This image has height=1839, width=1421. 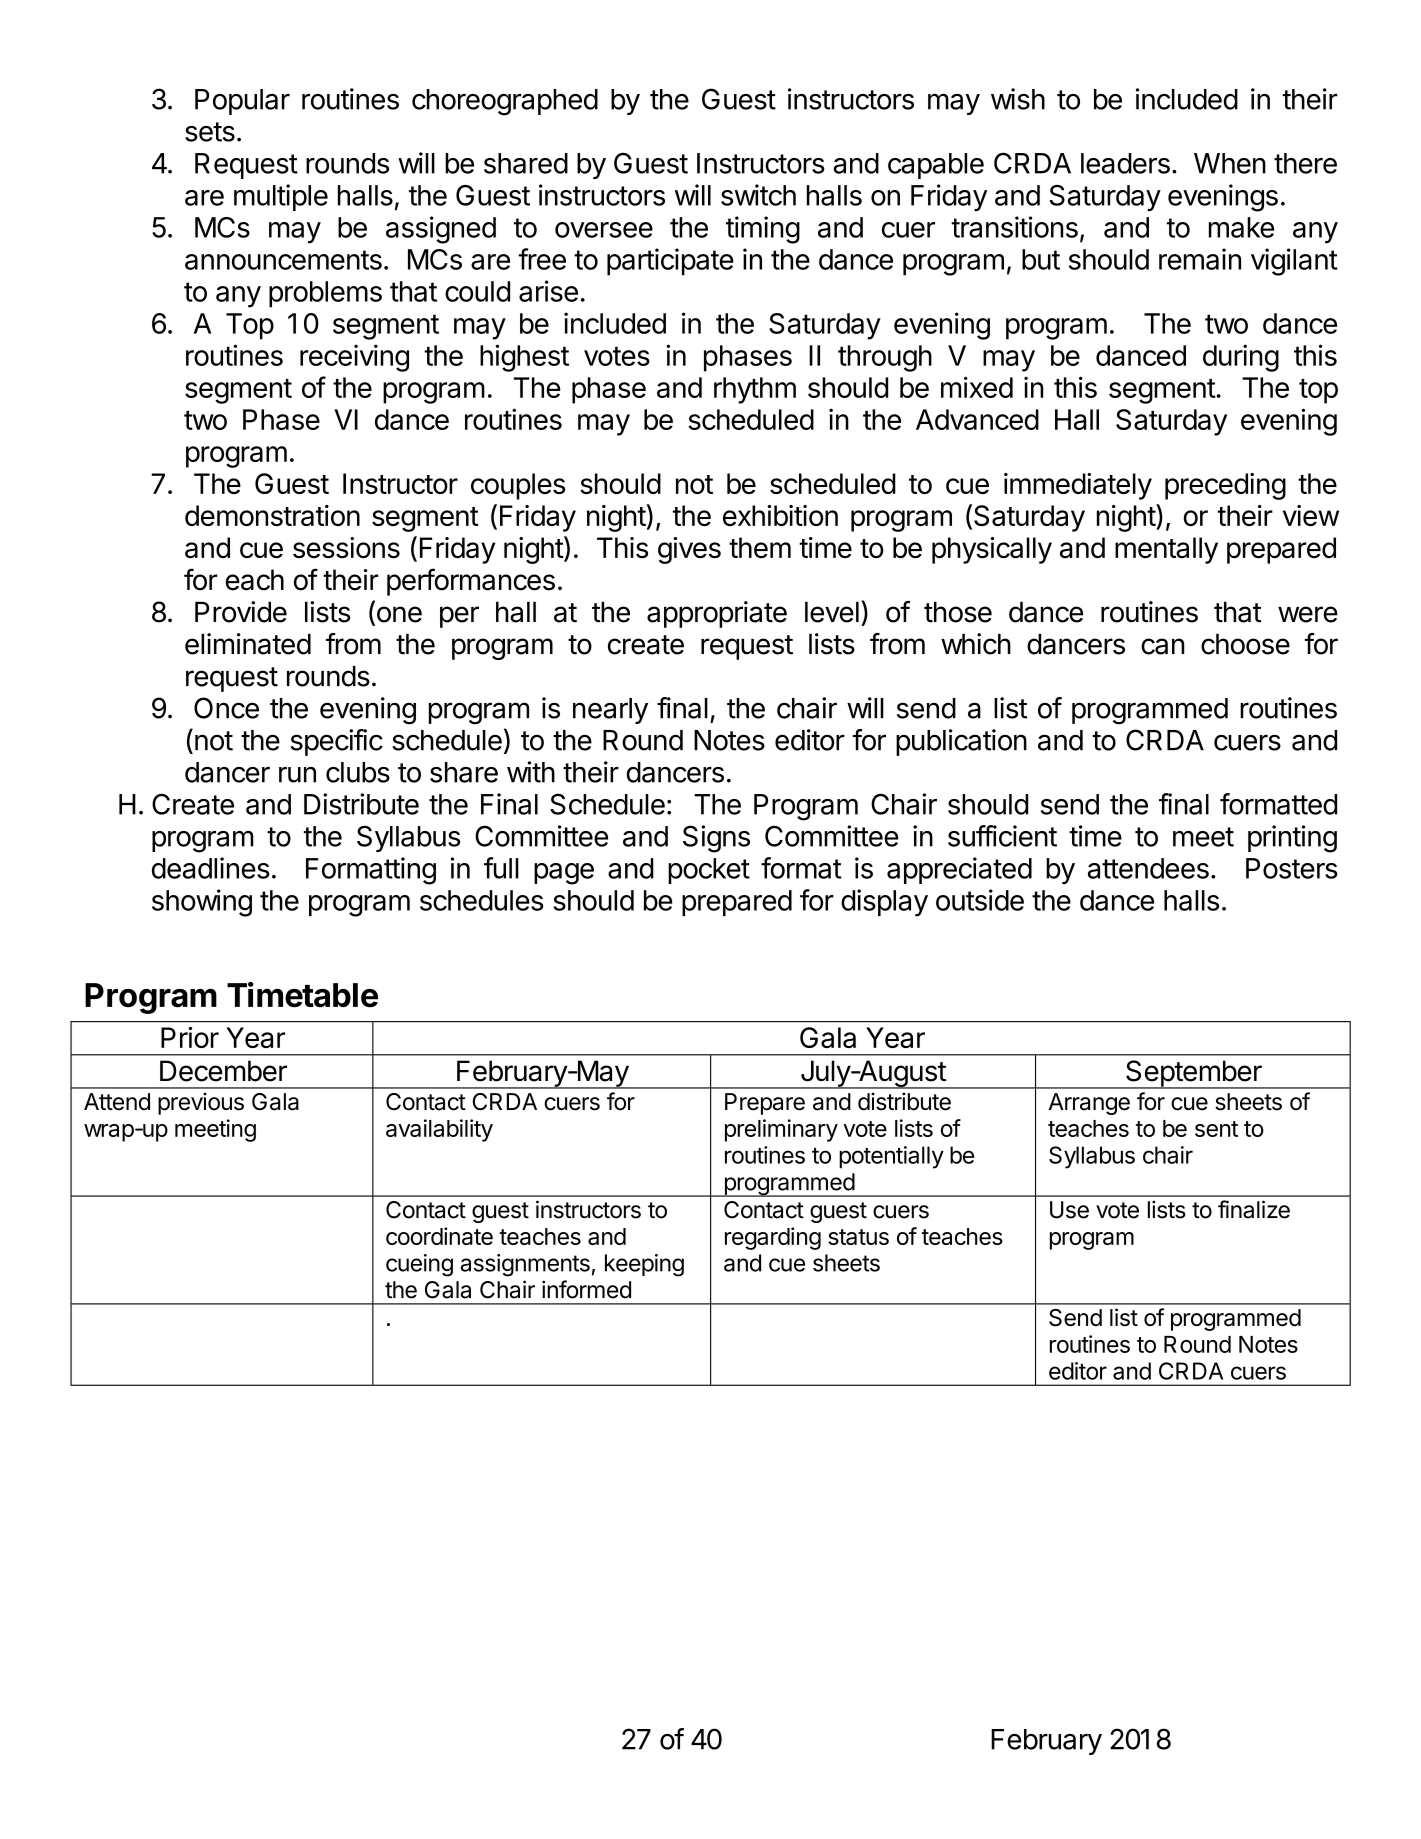 What do you see at coordinates (1194, 1074) in the image?
I see `September` at bounding box center [1194, 1074].
